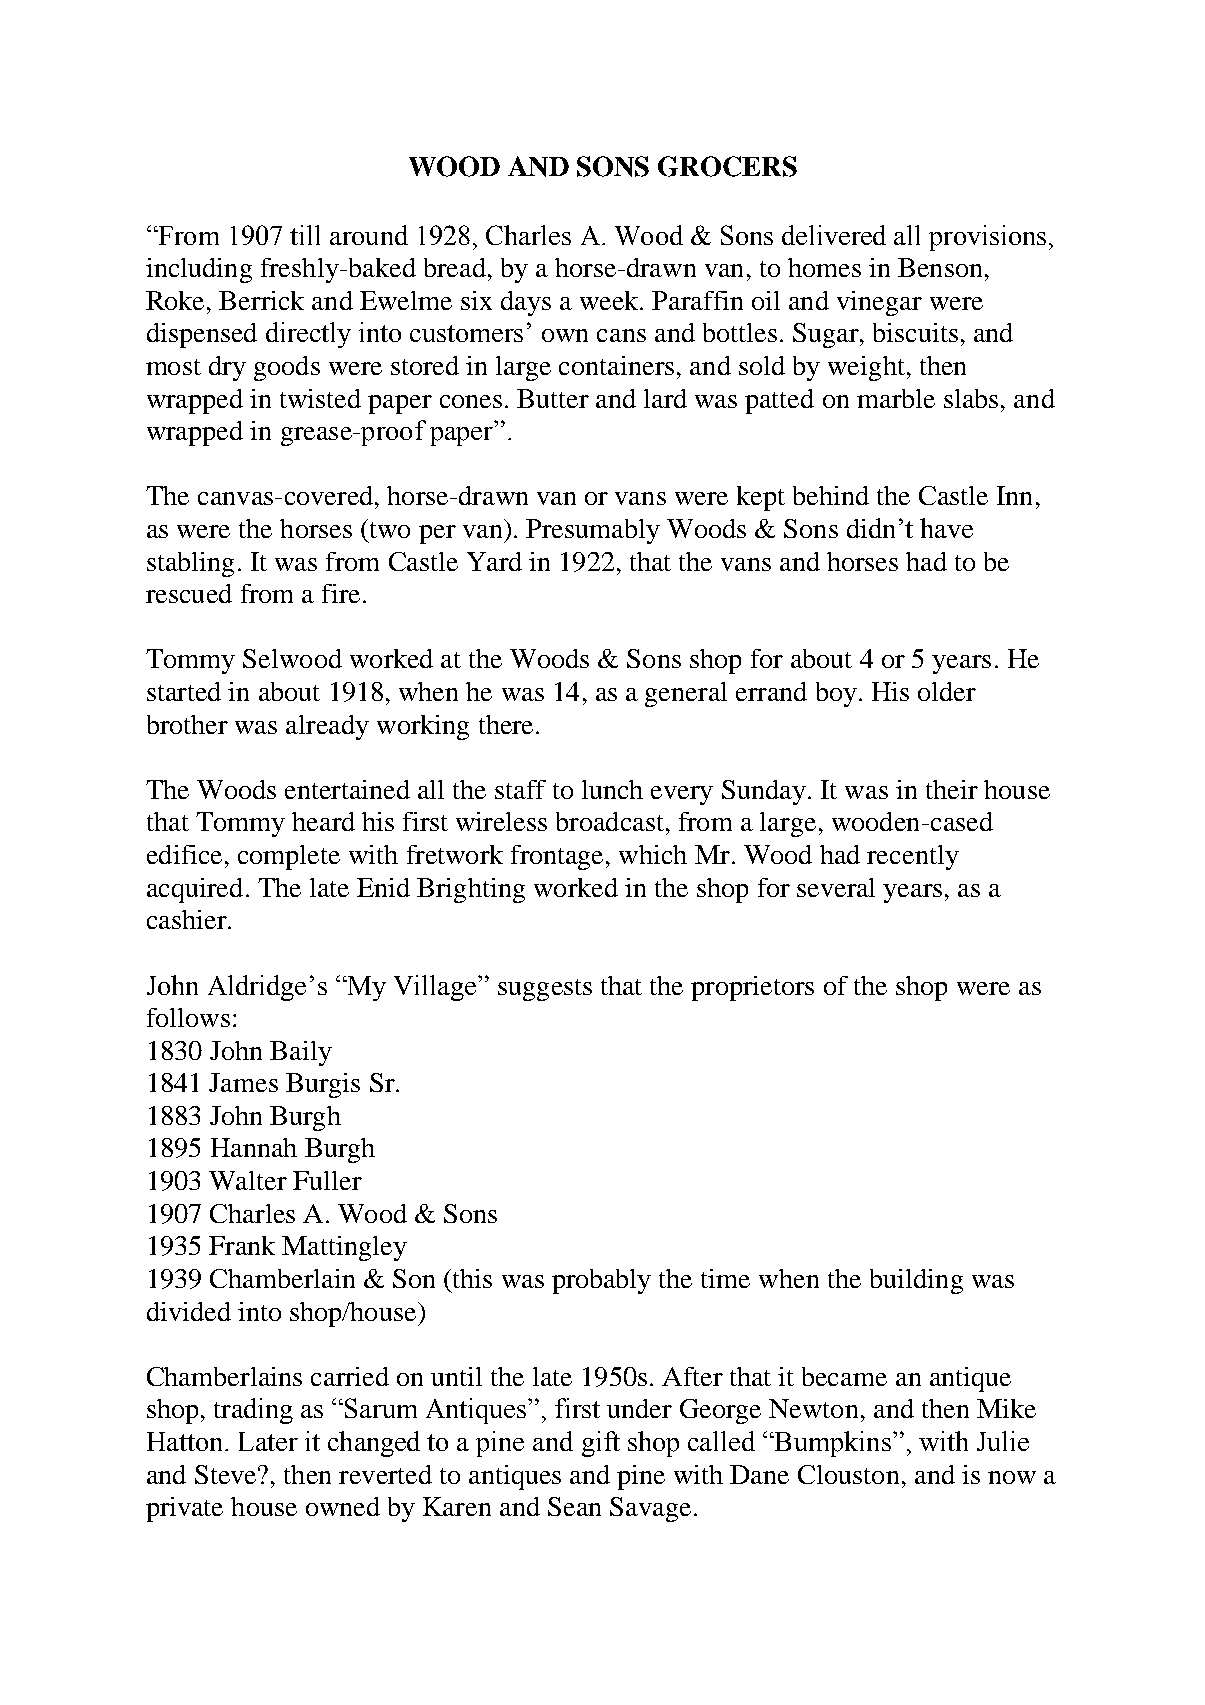  I want to click on till, so click(305, 235).
